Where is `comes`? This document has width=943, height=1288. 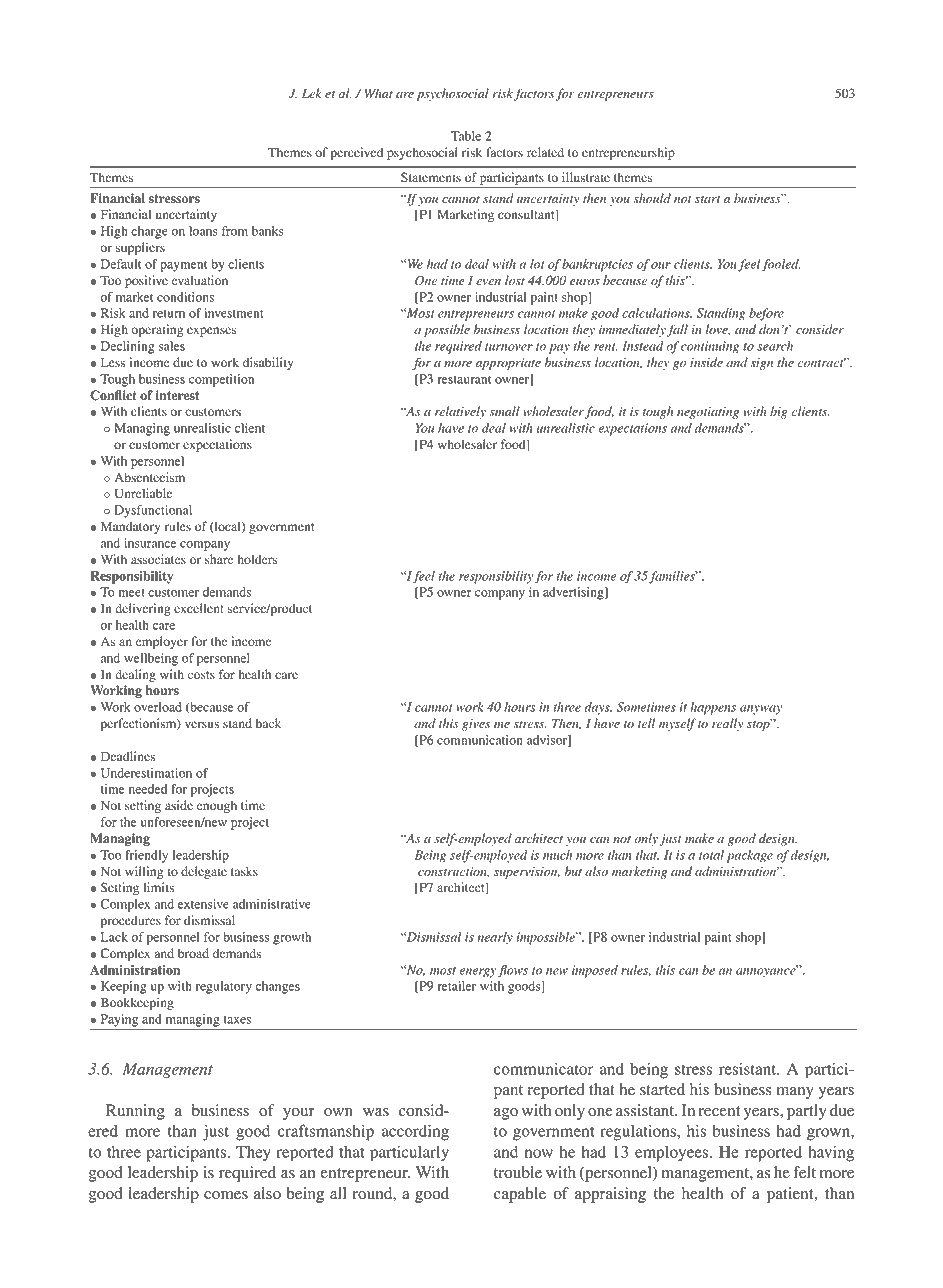
comes is located at coordinates (226, 1195).
